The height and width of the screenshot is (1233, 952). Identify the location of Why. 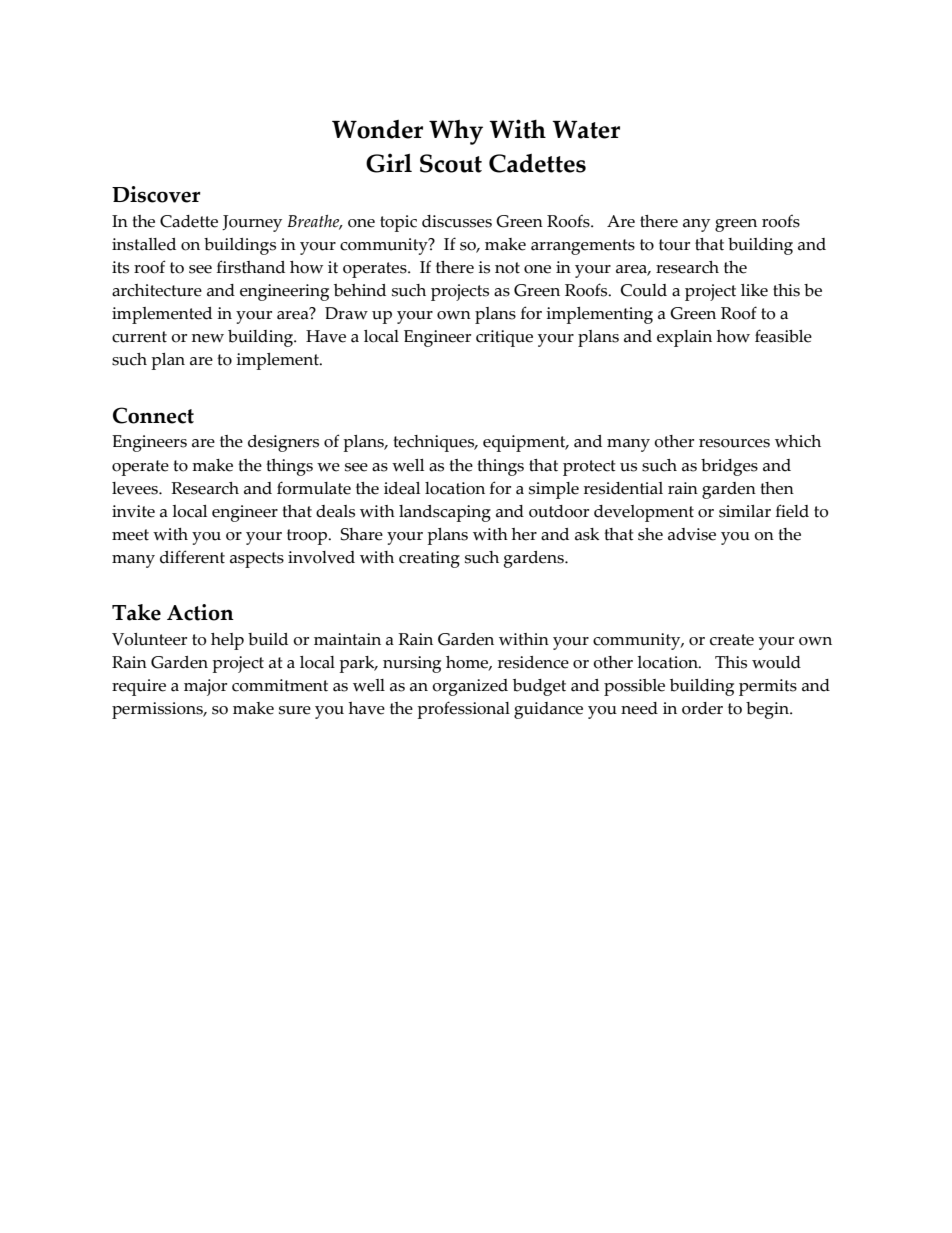
(456, 132).
